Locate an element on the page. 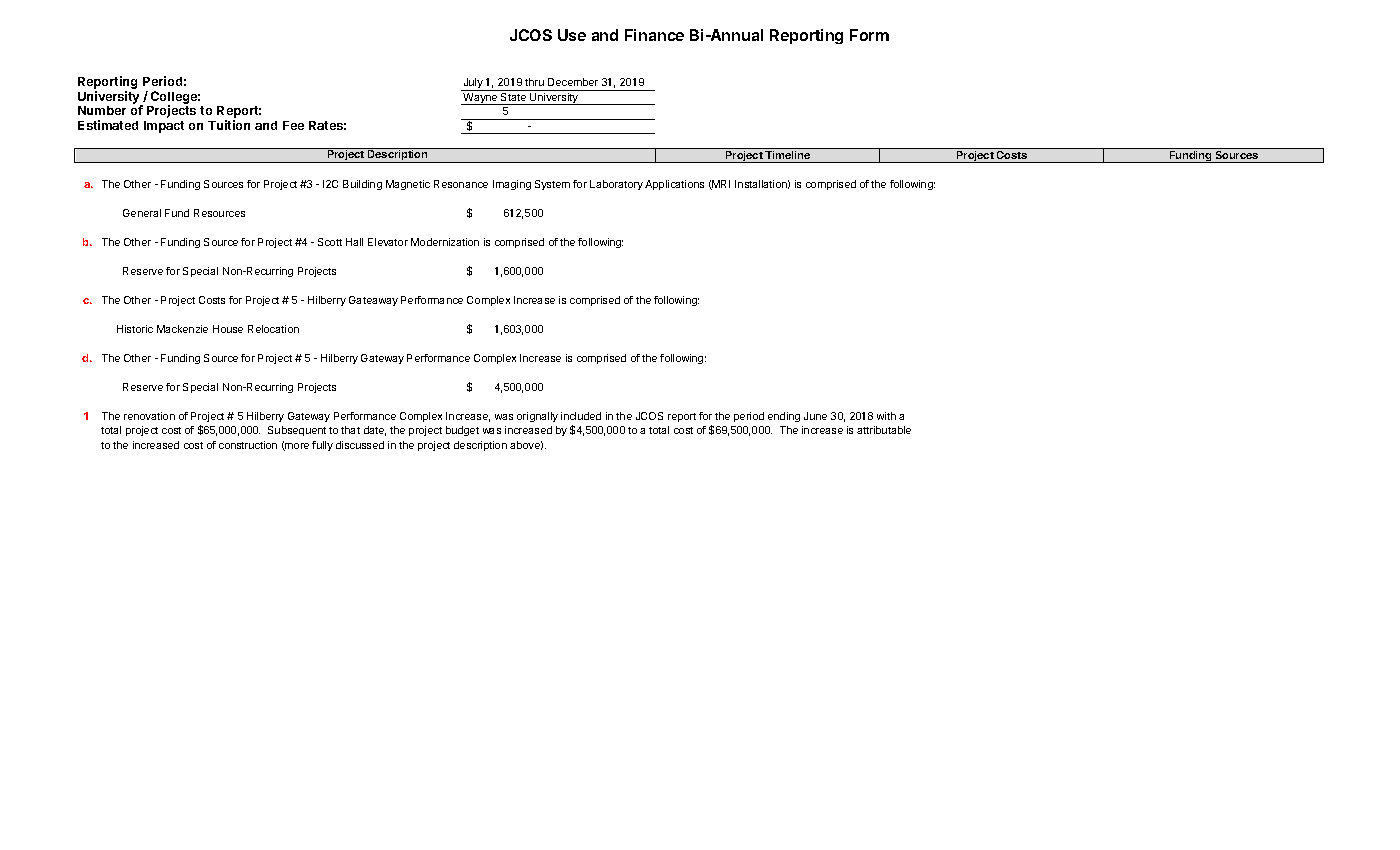 This image has width=1400, height=850. ending is located at coordinates (784, 417).
